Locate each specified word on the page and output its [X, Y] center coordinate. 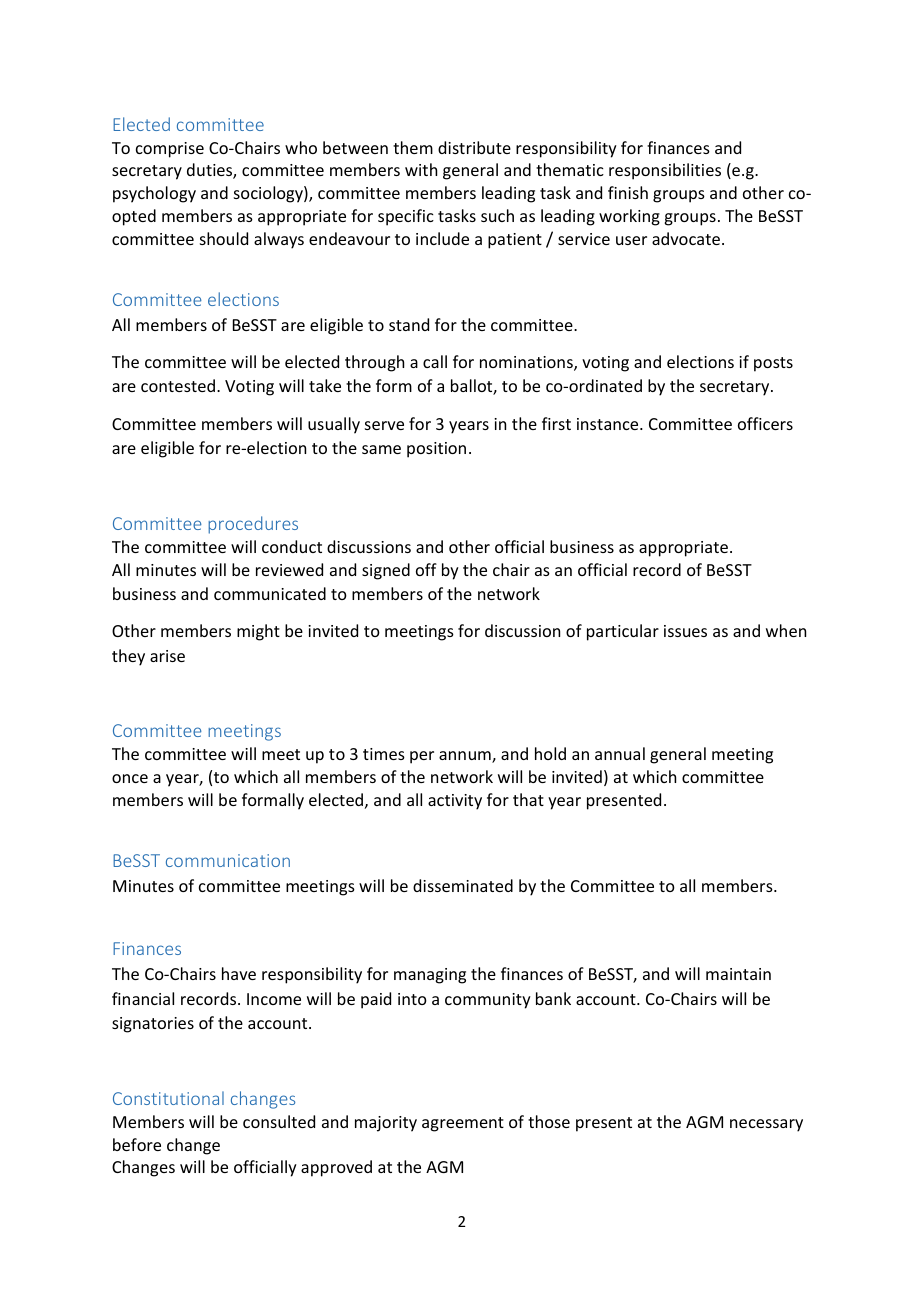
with [421, 169]
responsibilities [665, 171]
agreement [463, 1124]
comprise [170, 150]
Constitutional [168, 1098]
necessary [766, 1125]
